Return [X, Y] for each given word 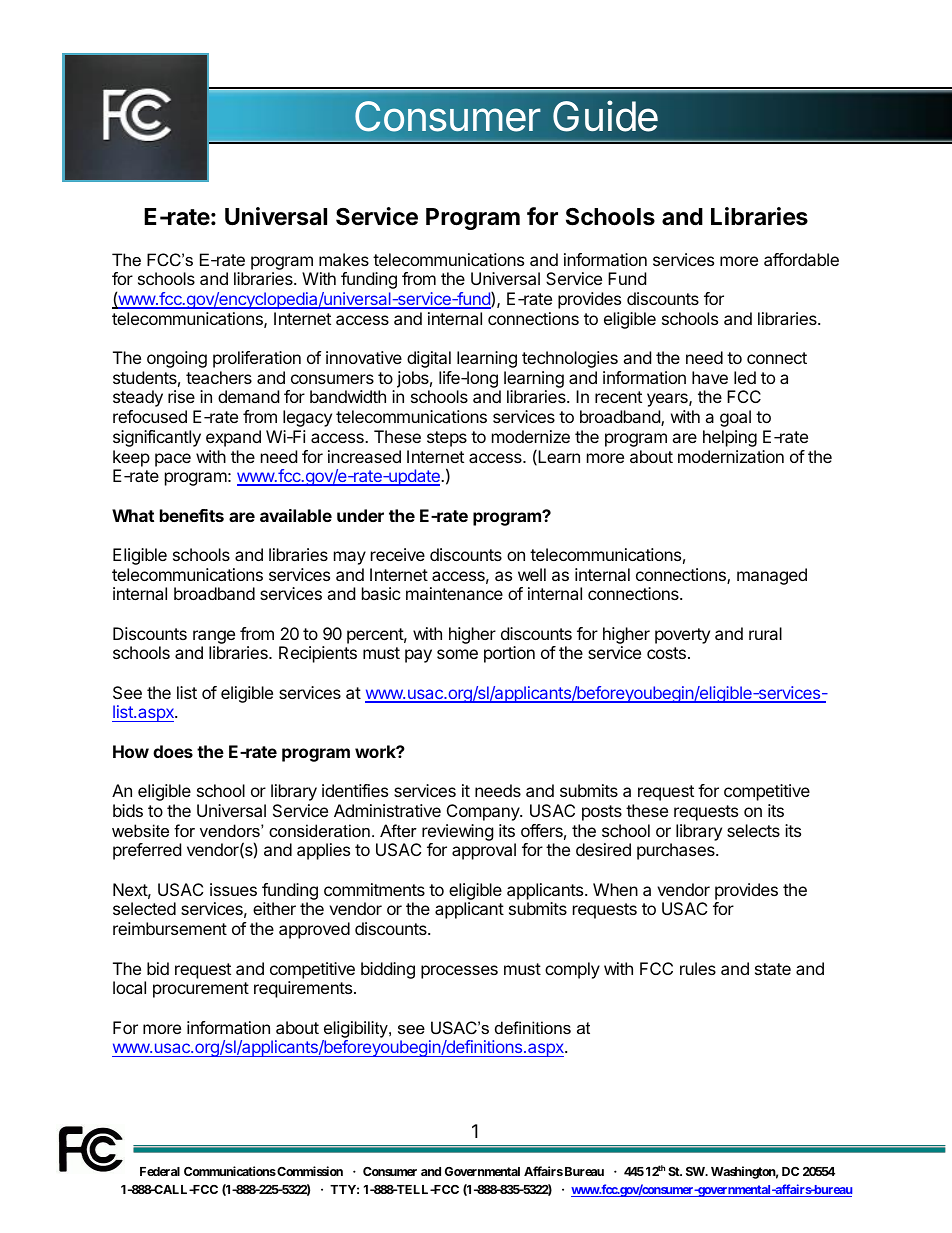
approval [484, 851]
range [214, 638]
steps [447, 439]
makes [344, 259]
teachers [219, 377]
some [457, 654]
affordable [801, 259]
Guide [605, 116]
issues [233, 889]
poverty [682, 636]
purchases [677, 851]
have [710, 377]
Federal [160, 1171]
